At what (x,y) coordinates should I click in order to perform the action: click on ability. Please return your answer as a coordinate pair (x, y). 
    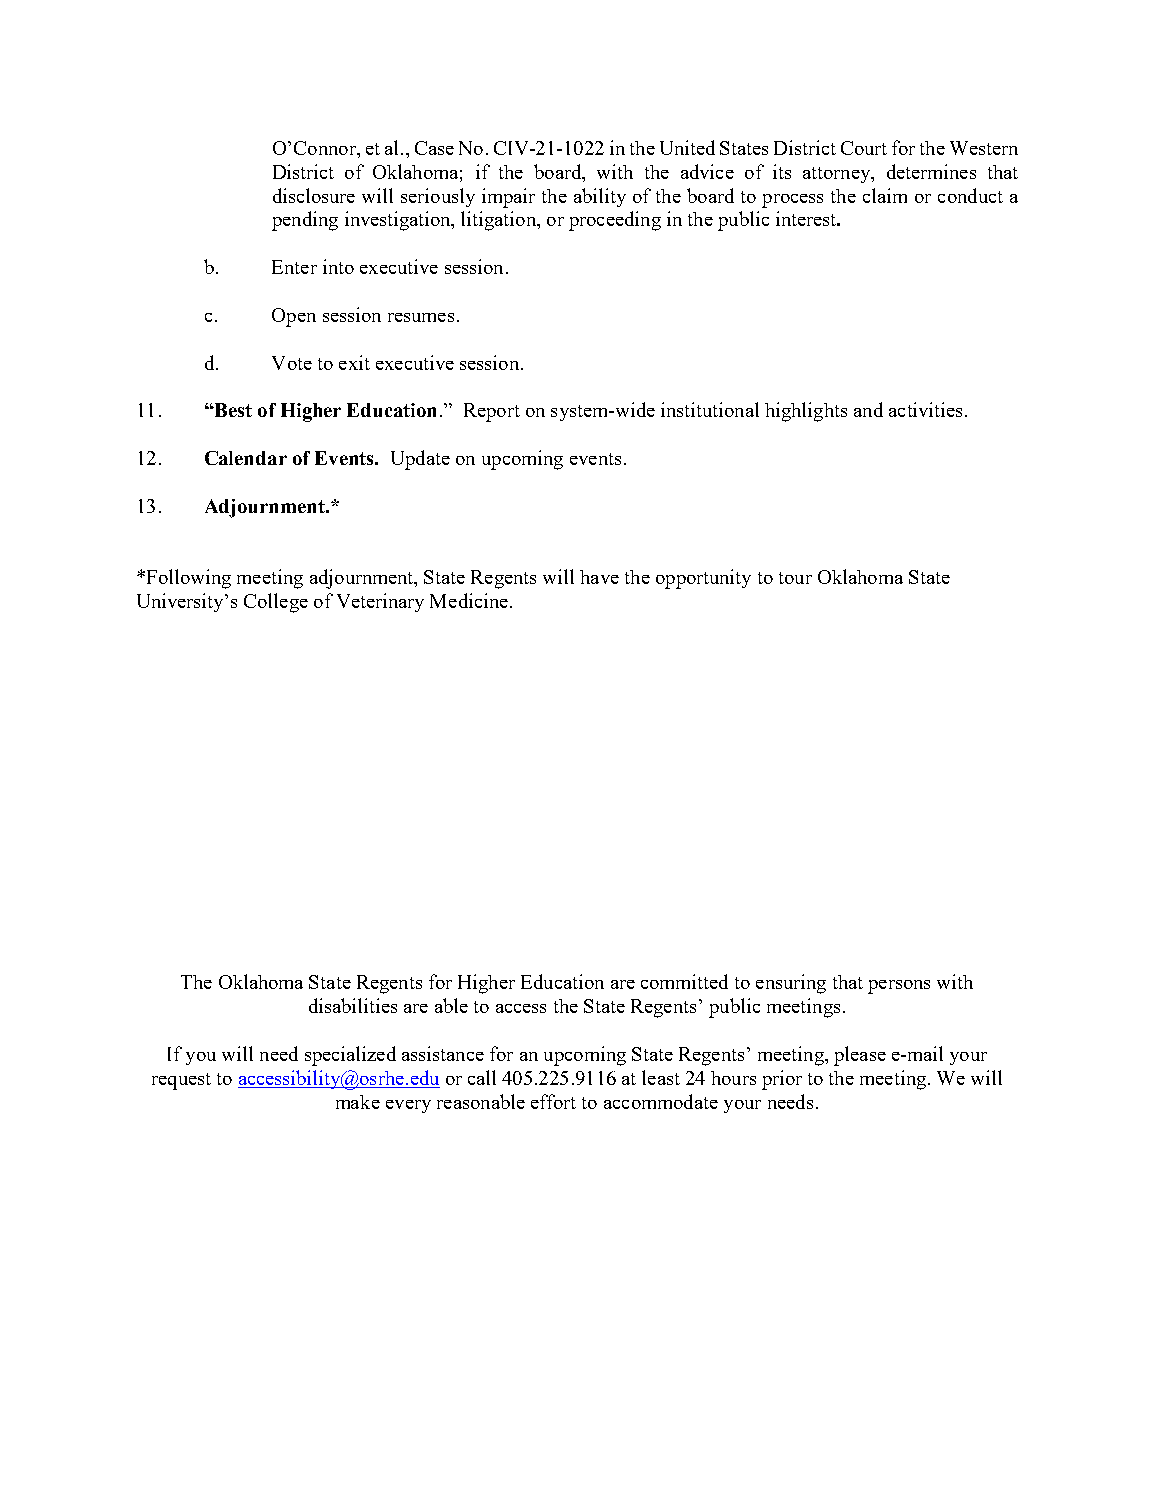
    Looking at the image, I should click on (600, 197).
